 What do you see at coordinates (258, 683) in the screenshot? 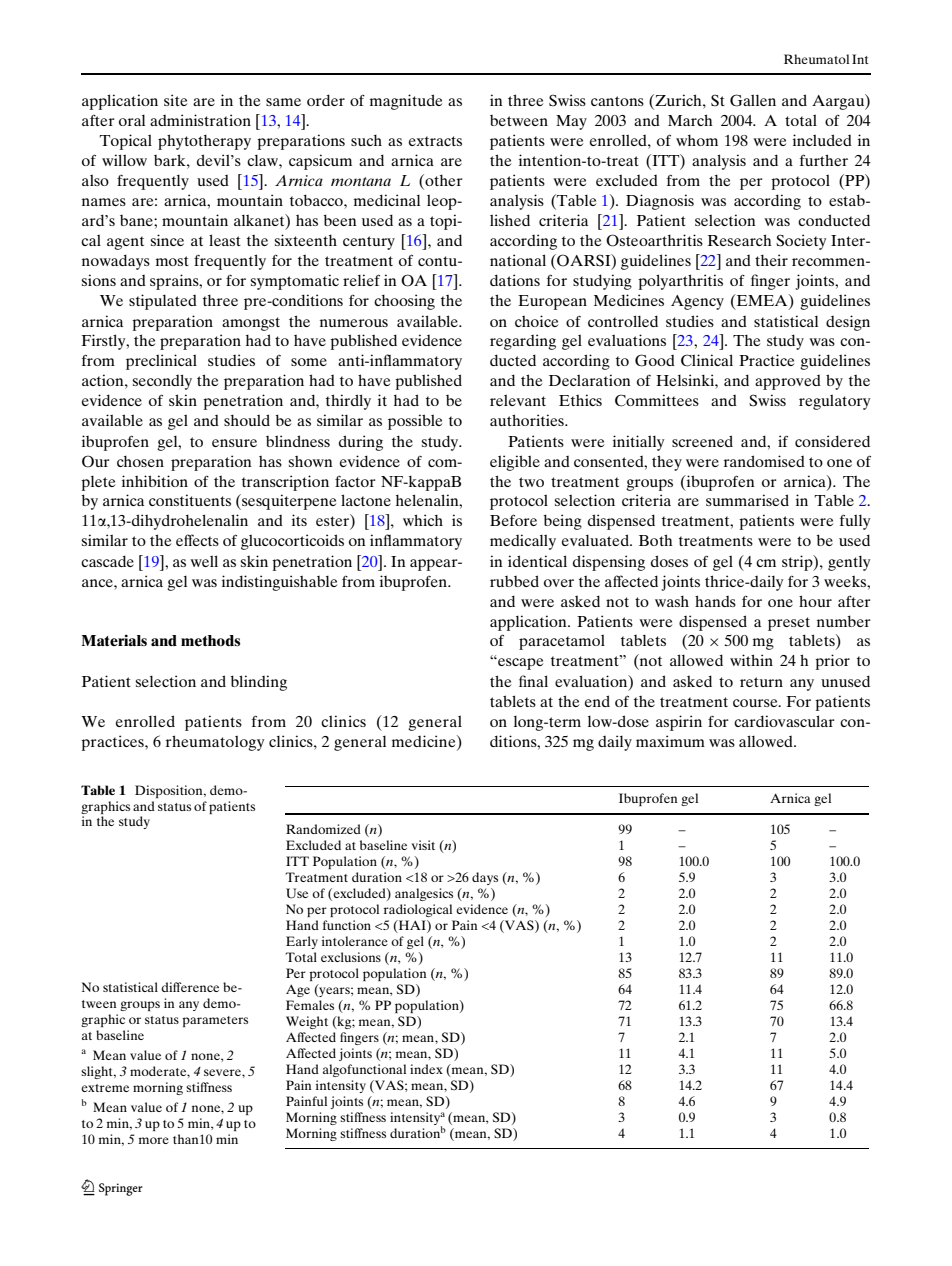
I see `blinding` at bounding box center [258, 683].
